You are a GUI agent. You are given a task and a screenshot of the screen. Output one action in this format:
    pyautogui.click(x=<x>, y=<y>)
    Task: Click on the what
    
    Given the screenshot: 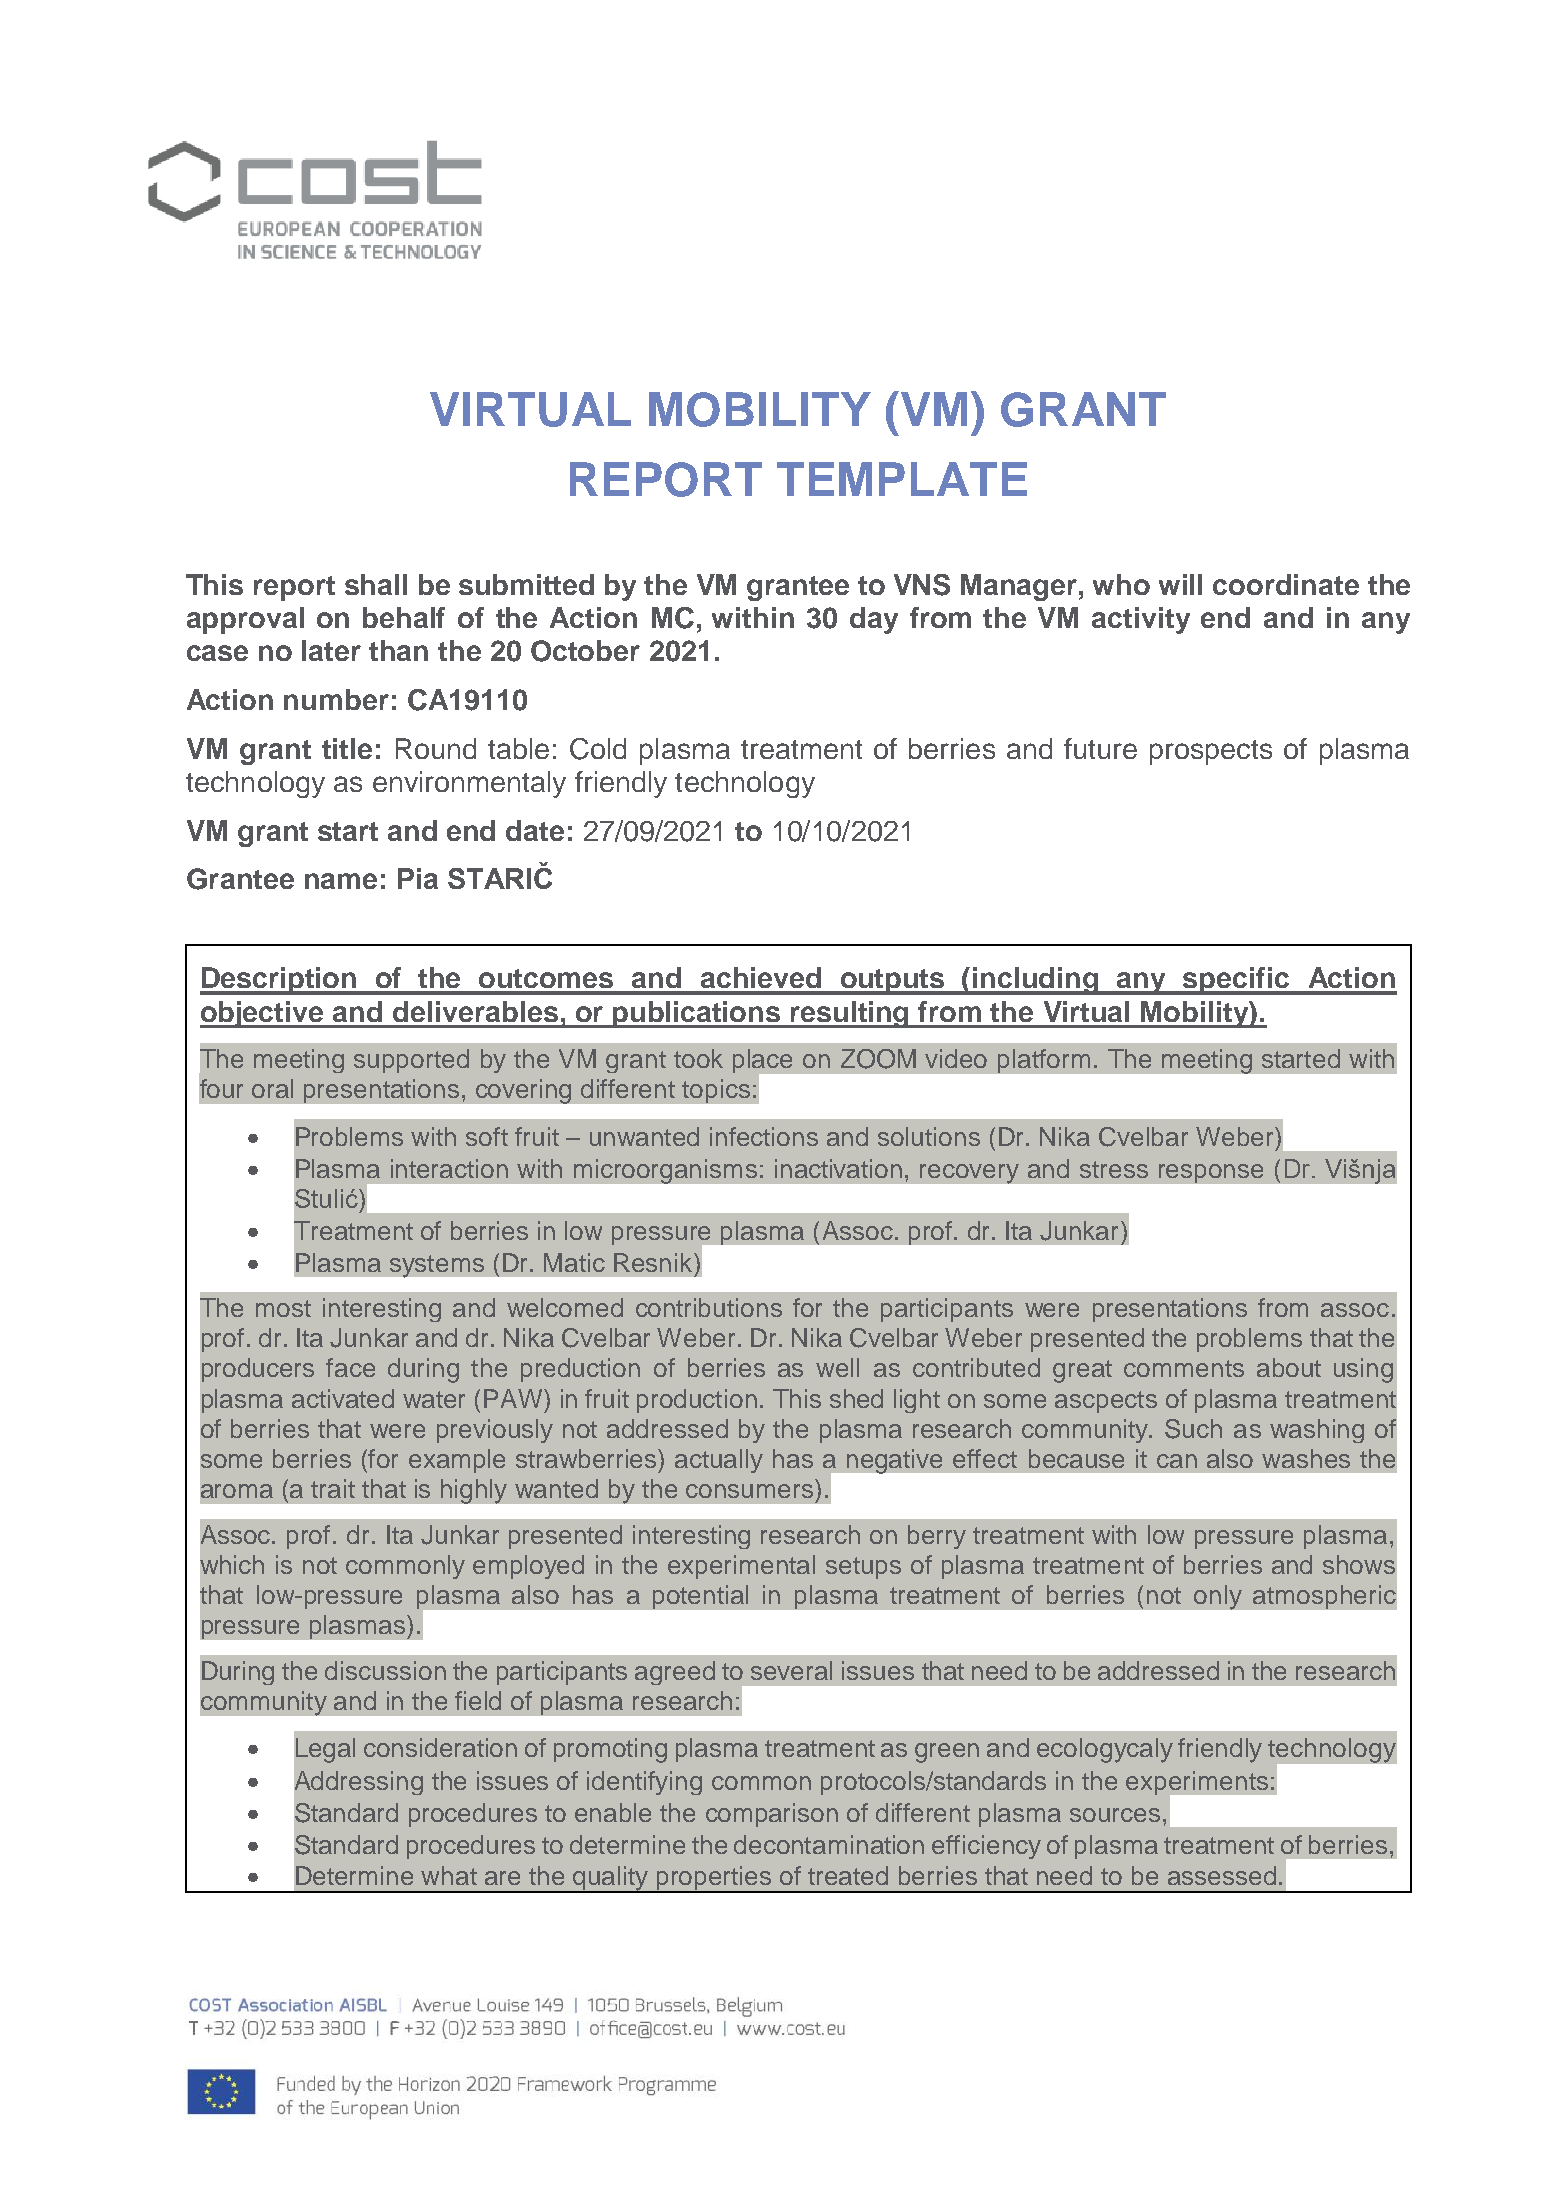 What is the action you would take?
    pyautogui.click(x=449, y=1875)
